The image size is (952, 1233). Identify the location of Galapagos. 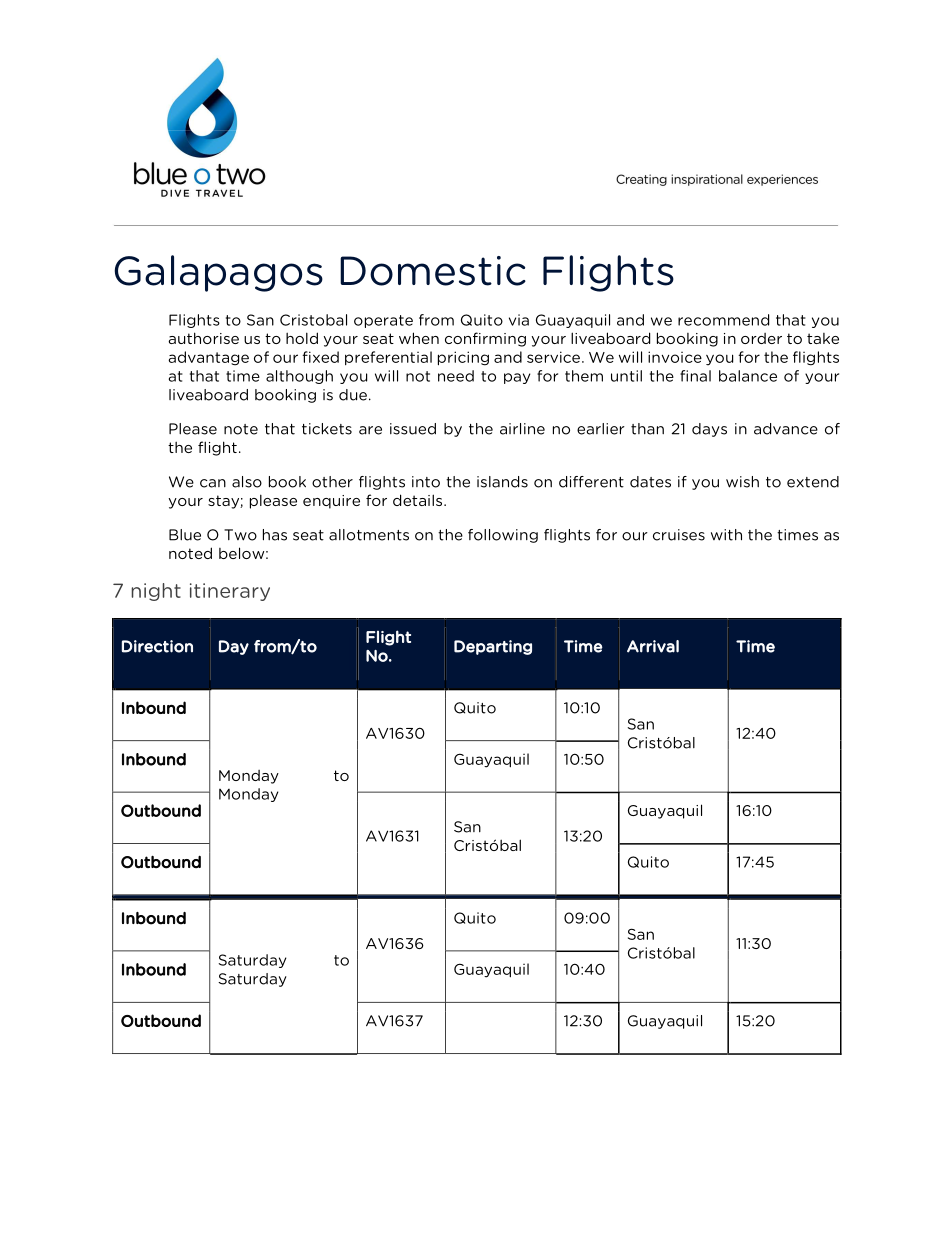
(218, 273).
